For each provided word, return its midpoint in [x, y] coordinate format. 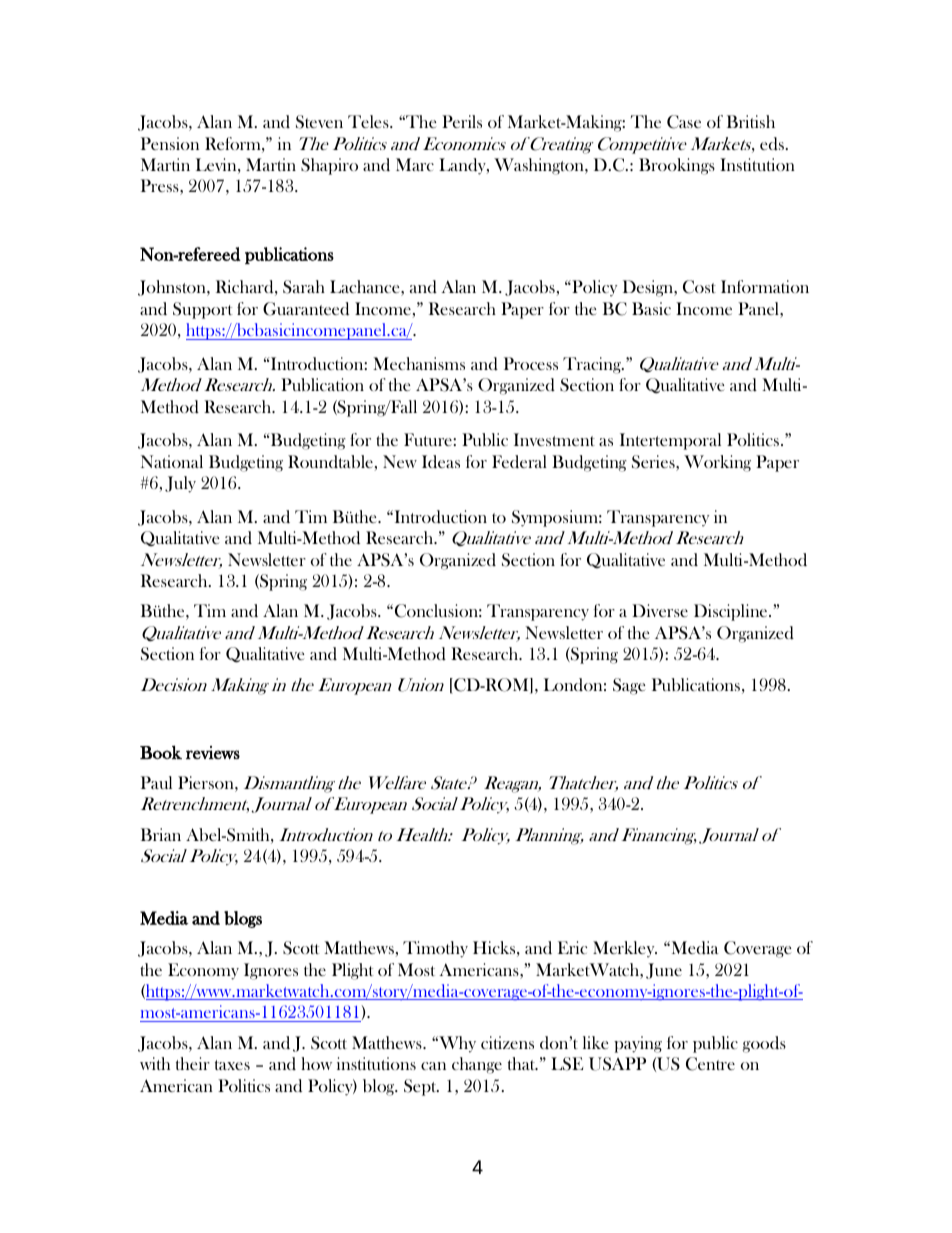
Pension [170, 143]
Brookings [677, 166]
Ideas [441, 461]
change [477, 1065]
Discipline [732, 612]
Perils [462, 121]
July [180, 484]
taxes [232, 1065]
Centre [710, 1064]
